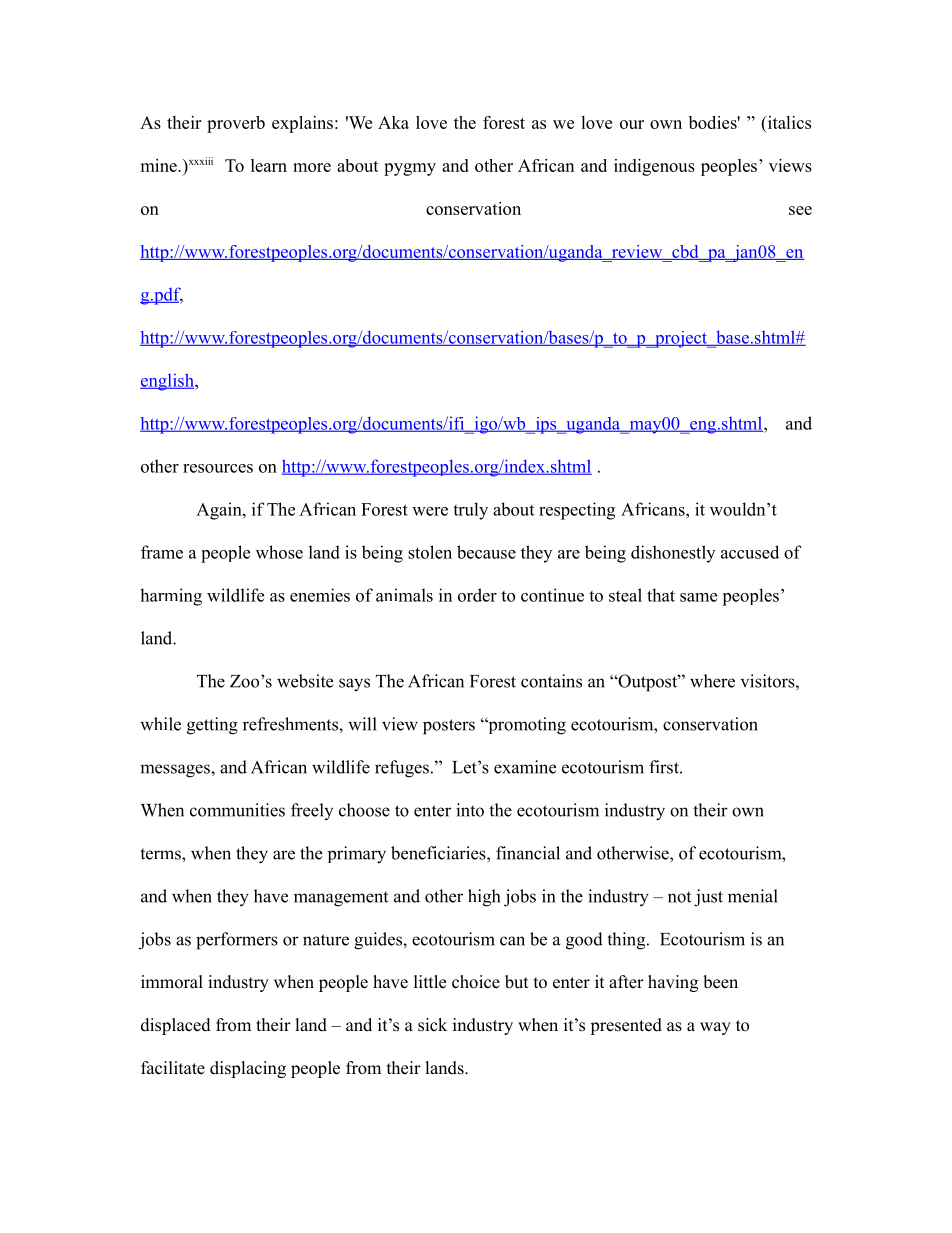 The image size is (952, 1233). Describe the element at coordinates (715, 1028) in the screenshot. I see `way` at that location.
